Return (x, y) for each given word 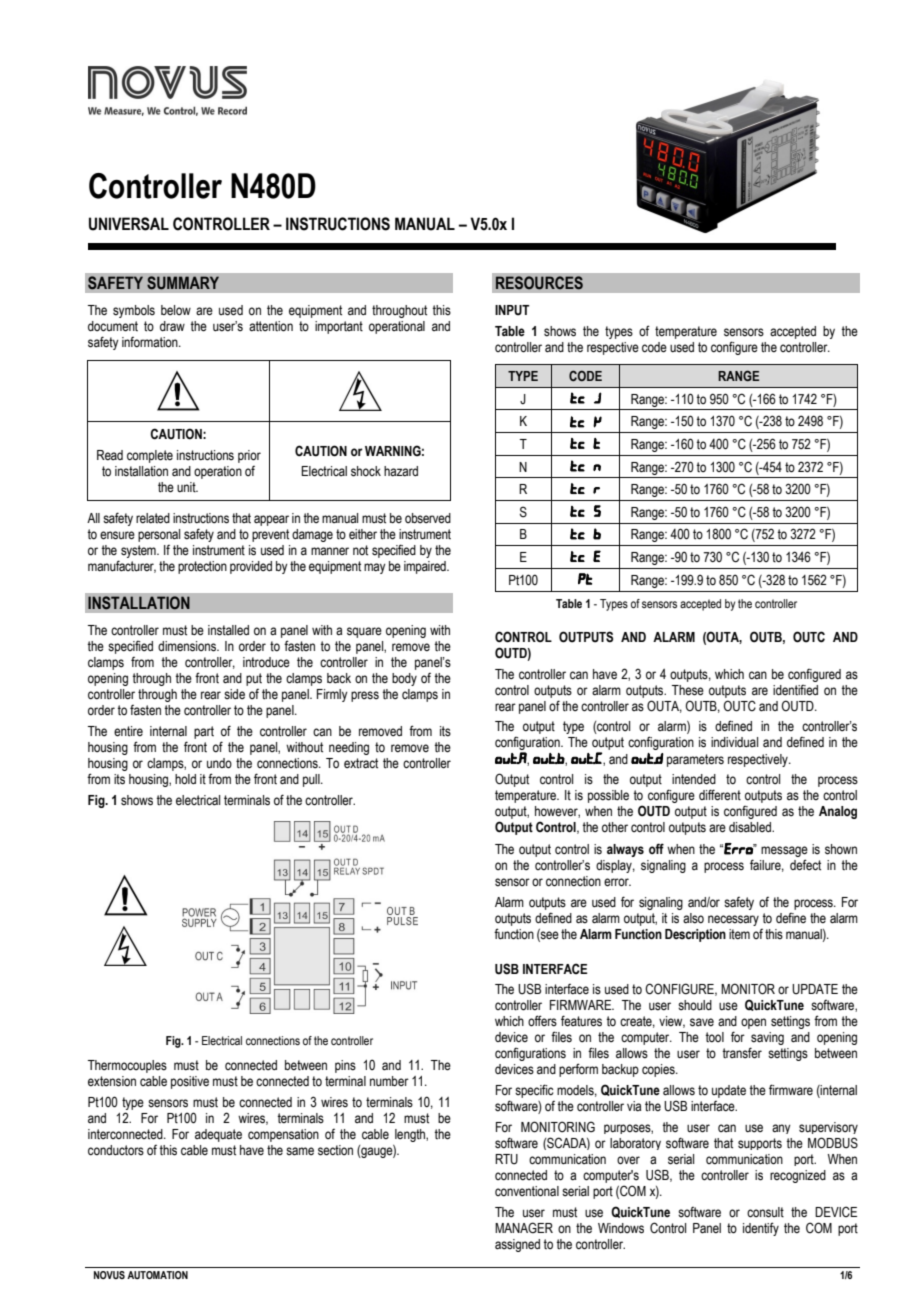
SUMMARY (183, 283)
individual (734, 742)
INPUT (512, 310)
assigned (517, 1245)
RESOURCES (539, 283)
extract (361, 763)
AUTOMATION (157, 1275)
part (204, 732)
